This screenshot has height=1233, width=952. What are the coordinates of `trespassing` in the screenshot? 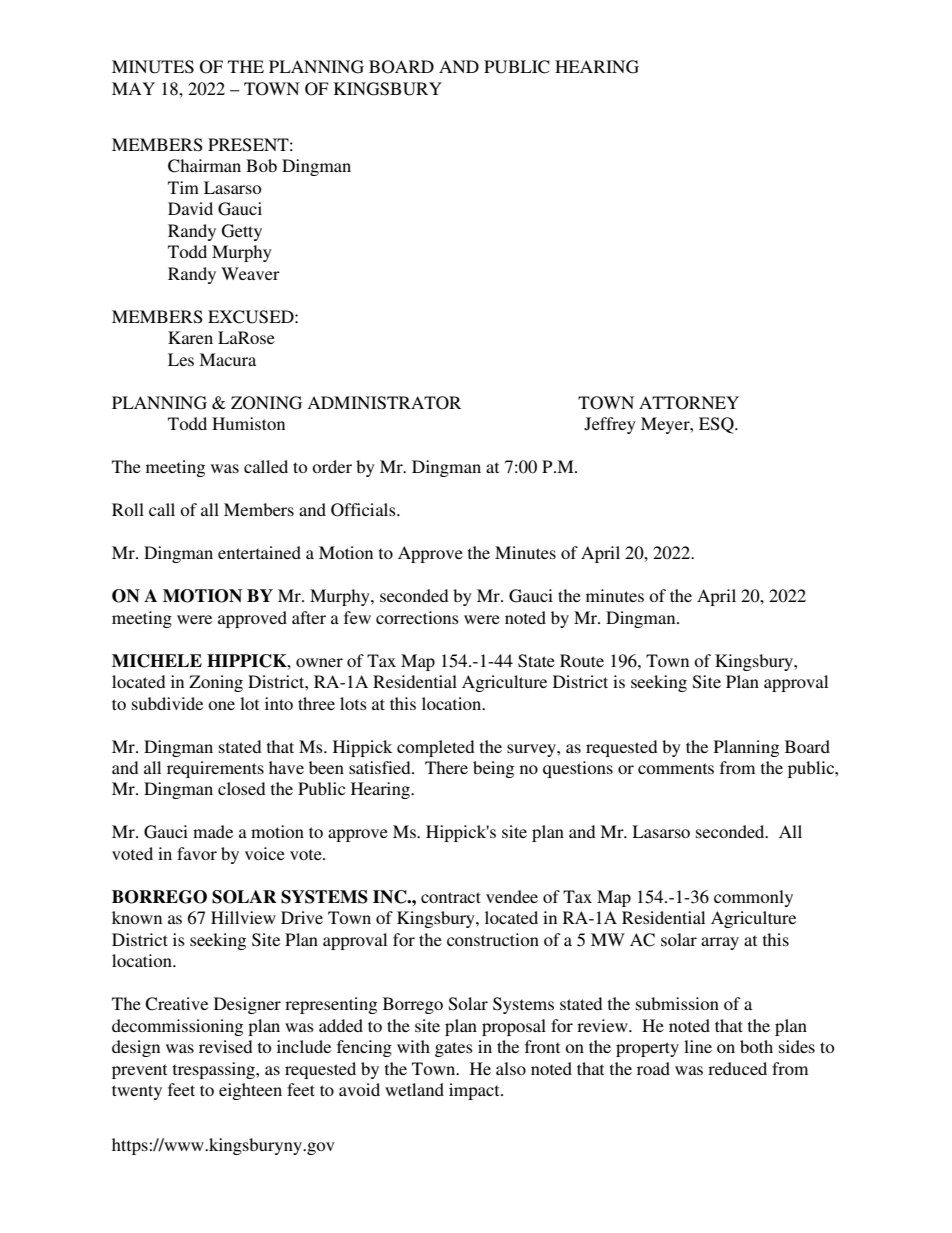 It's located at (215, 1070).
